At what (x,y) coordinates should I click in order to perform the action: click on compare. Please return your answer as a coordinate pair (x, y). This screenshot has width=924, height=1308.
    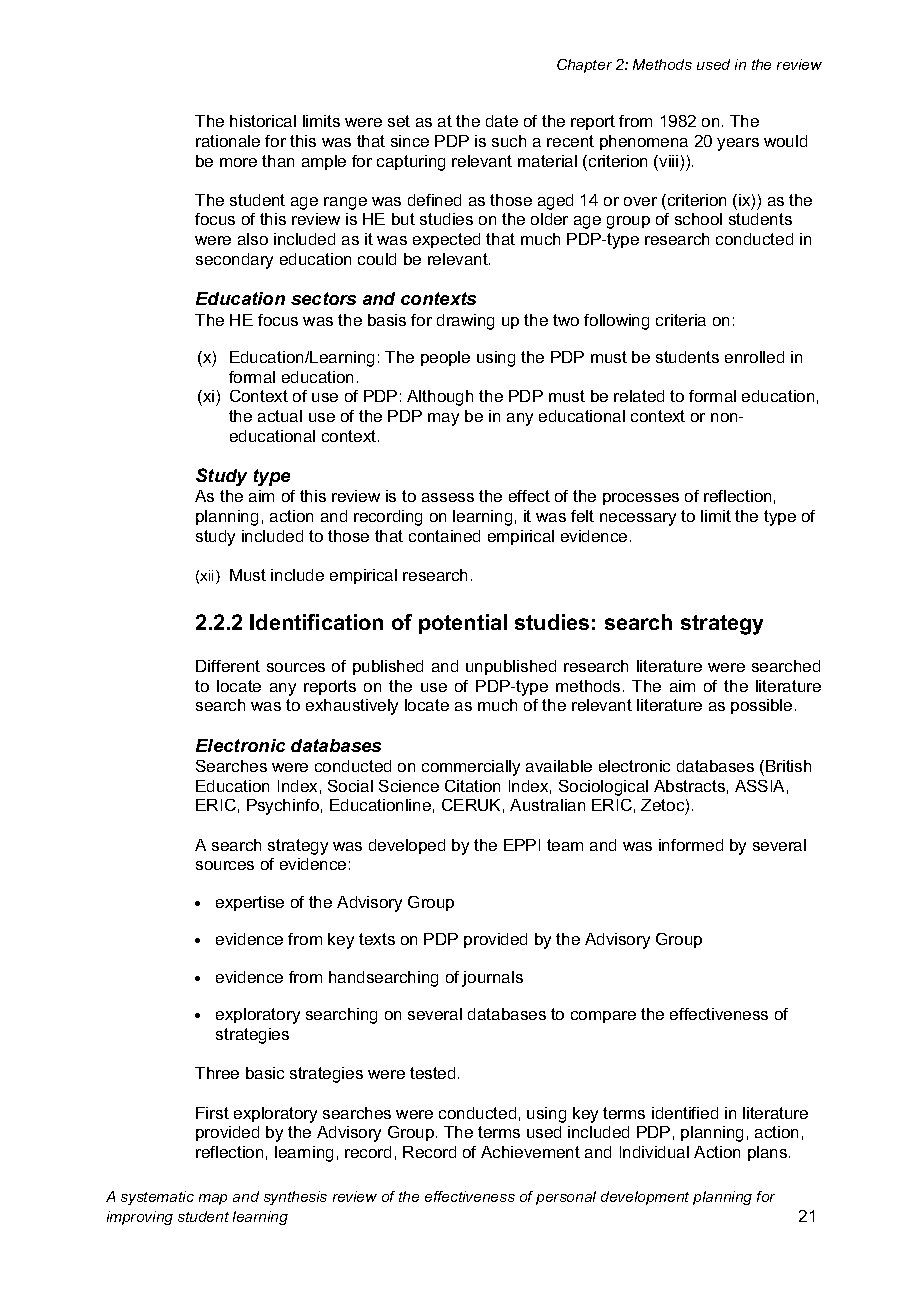
    Looking at the image, I should click on (603, 1017).
